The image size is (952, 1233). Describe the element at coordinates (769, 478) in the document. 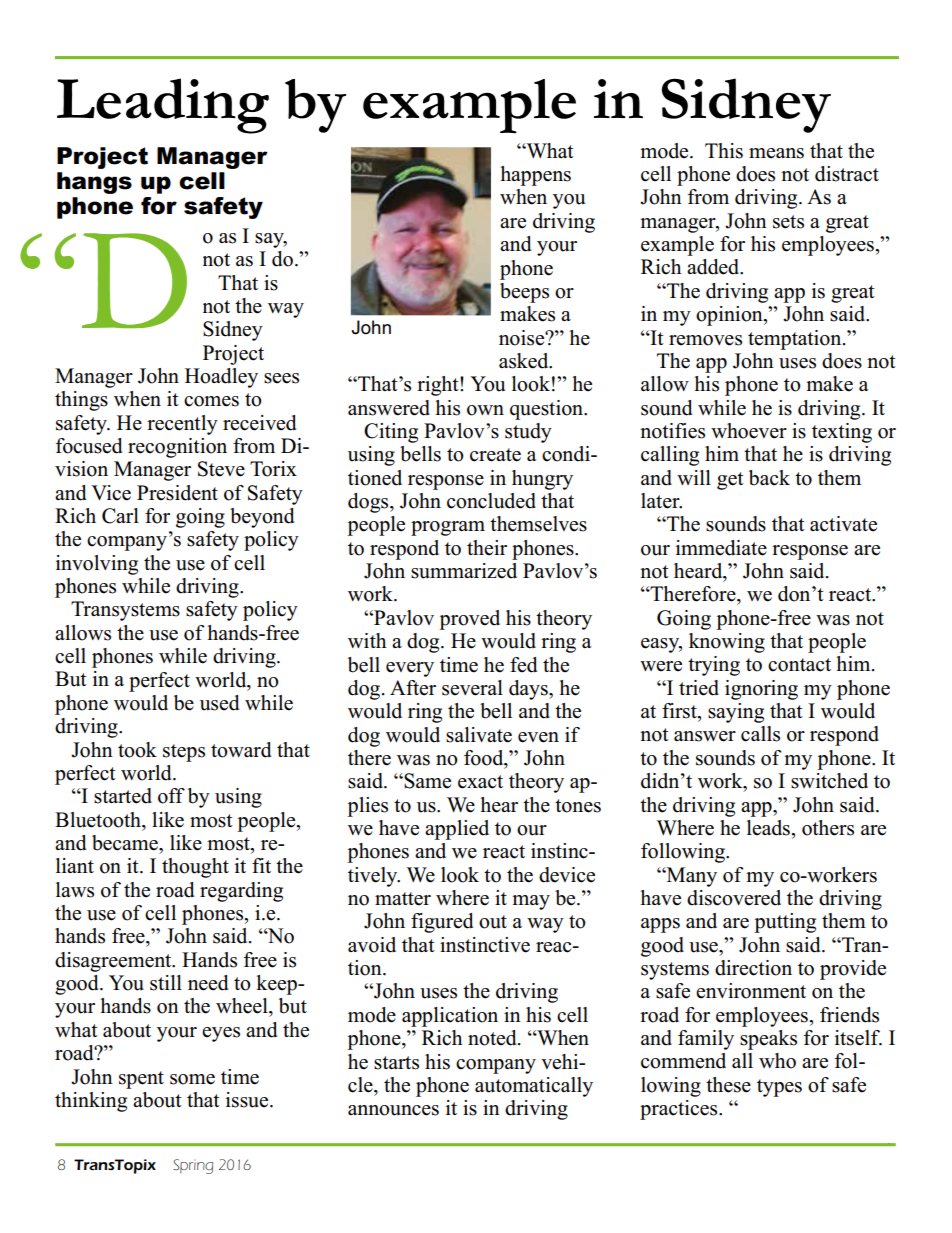

I see `back` at that location.
